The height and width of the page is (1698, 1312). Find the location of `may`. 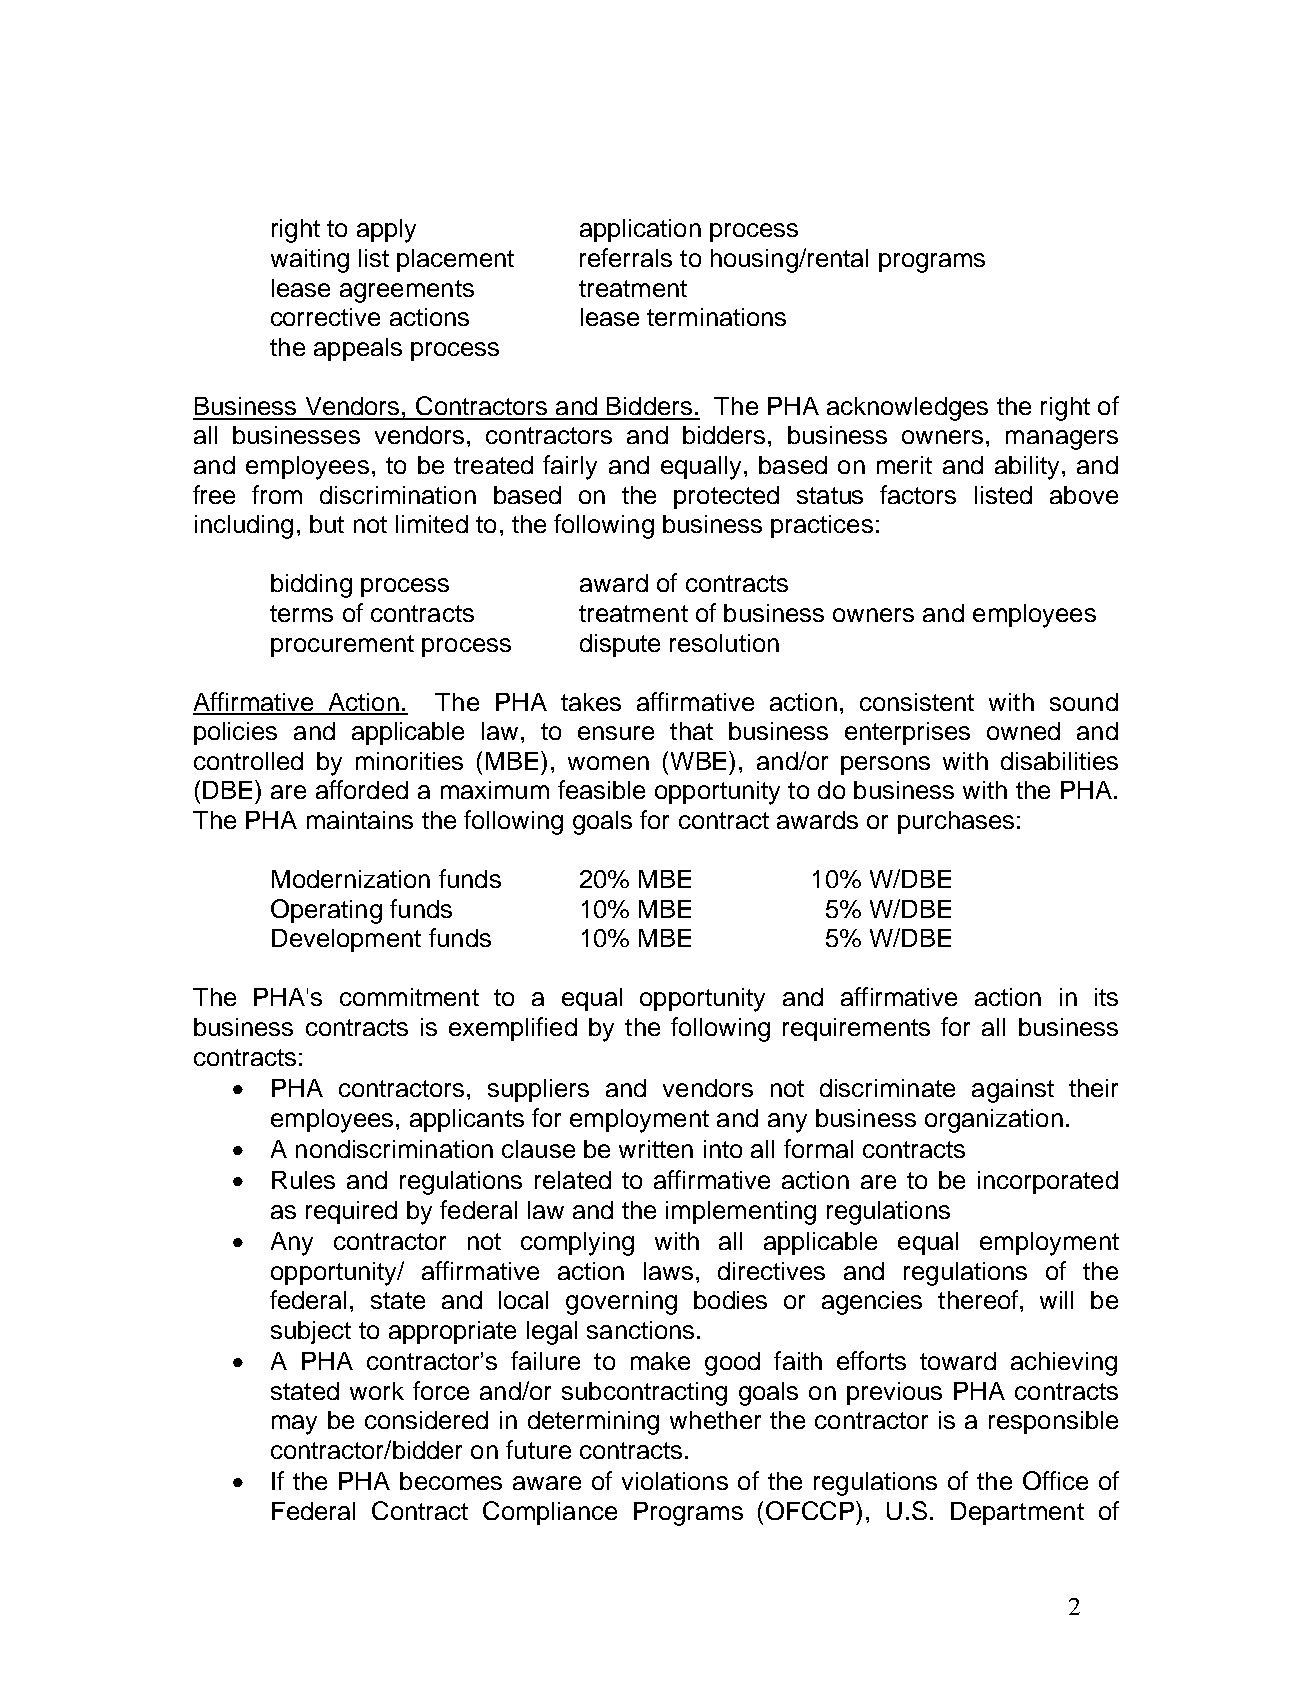

may is located at coordinates (294, 1425).
